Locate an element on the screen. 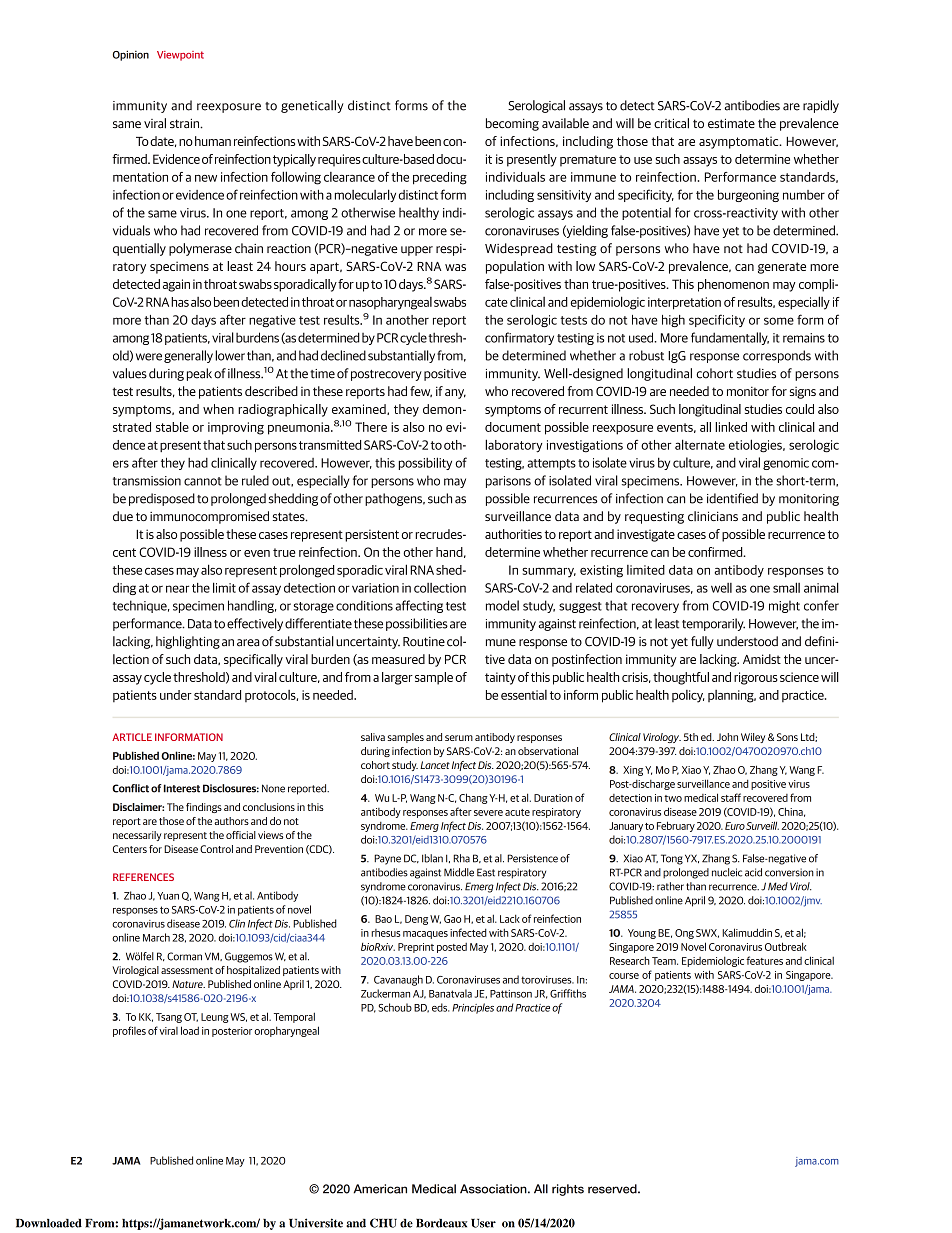 This screenshot has width=952, height=1233. fundamentally is located at coordinates (730, 338).
